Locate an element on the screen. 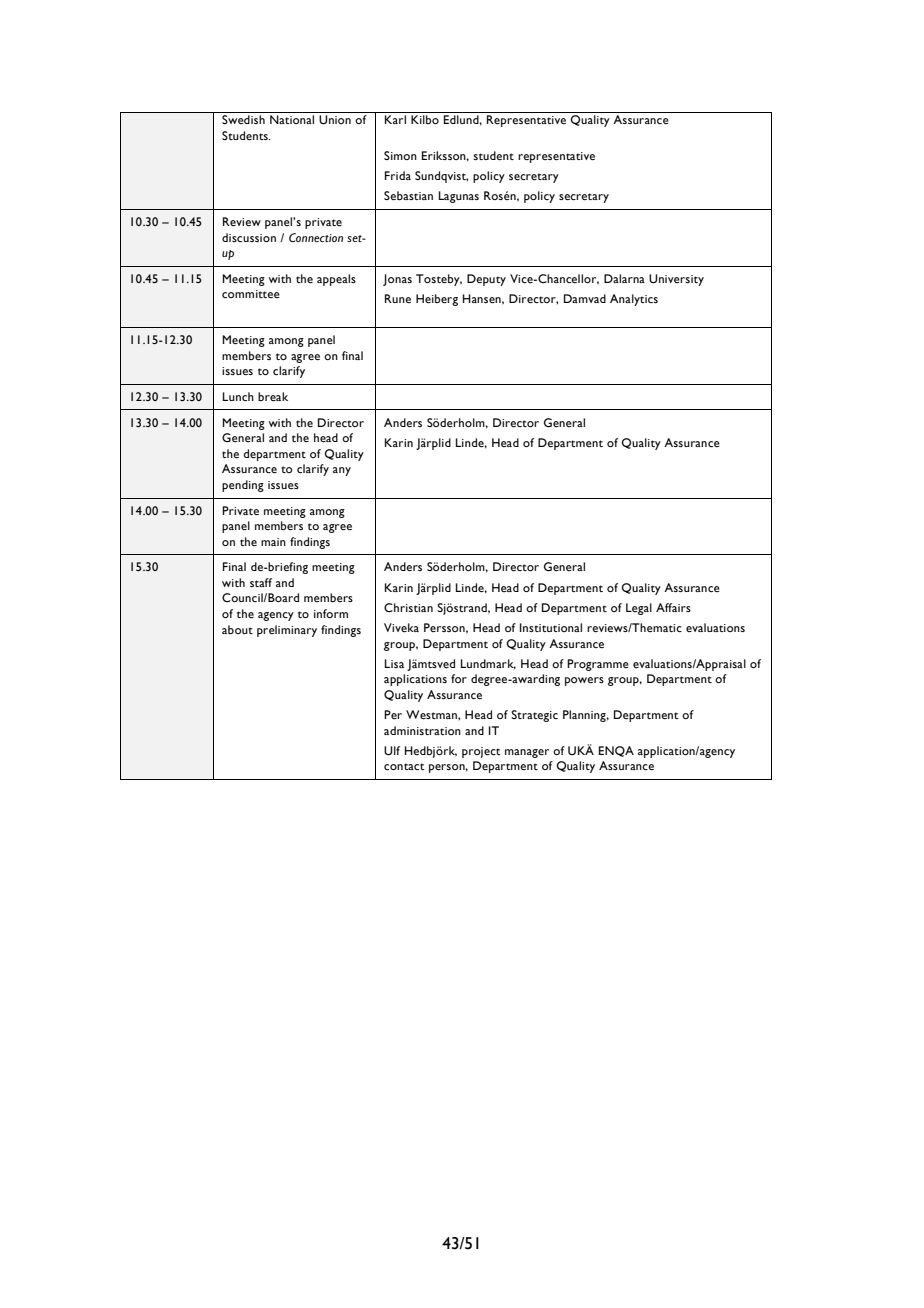 The width and height of the screenshot is (924, 1308). Simon is located at coordinates (400, 155).
